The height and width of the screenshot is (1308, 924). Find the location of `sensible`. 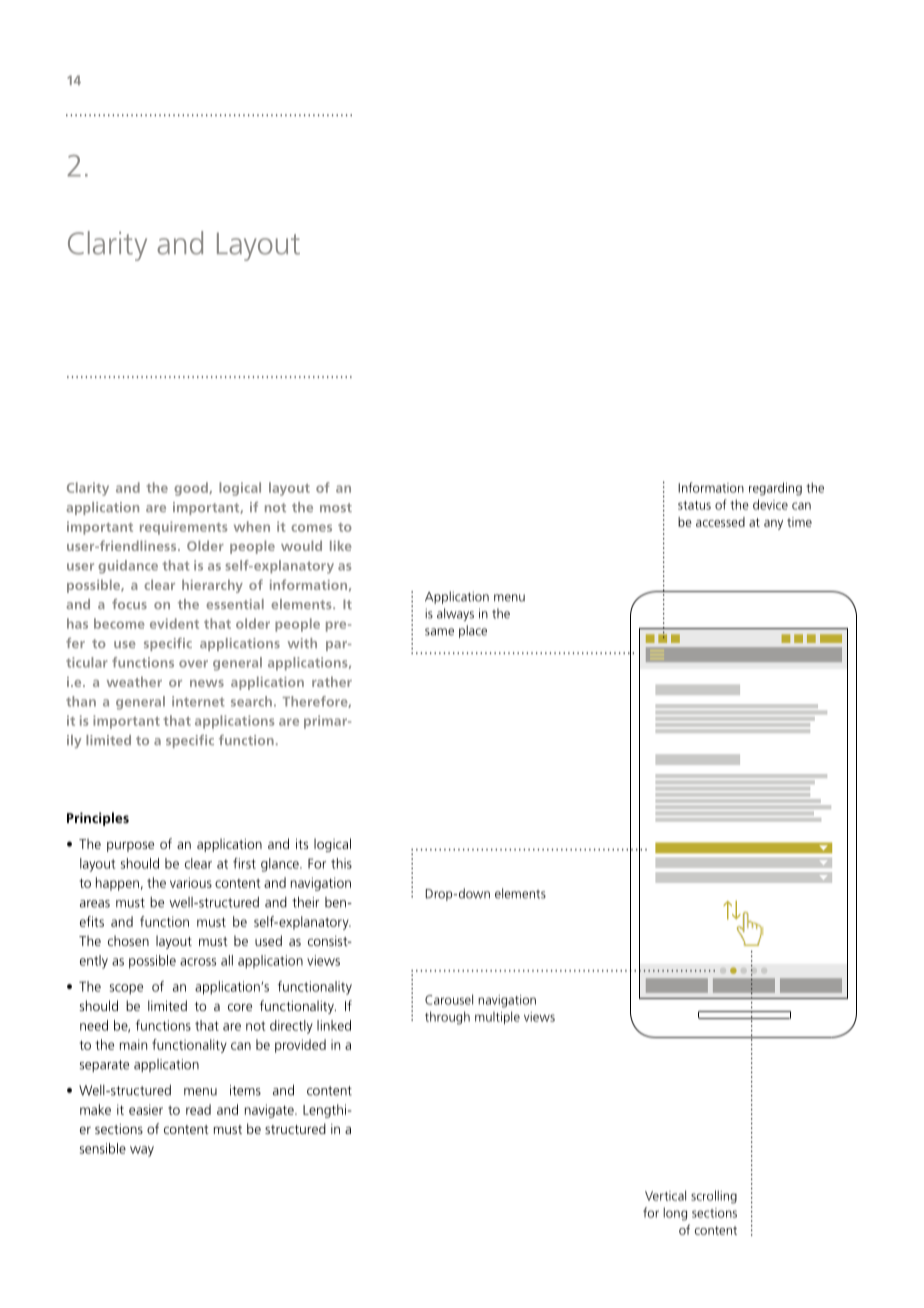

sensible is located at coordinates (103, 1148).
